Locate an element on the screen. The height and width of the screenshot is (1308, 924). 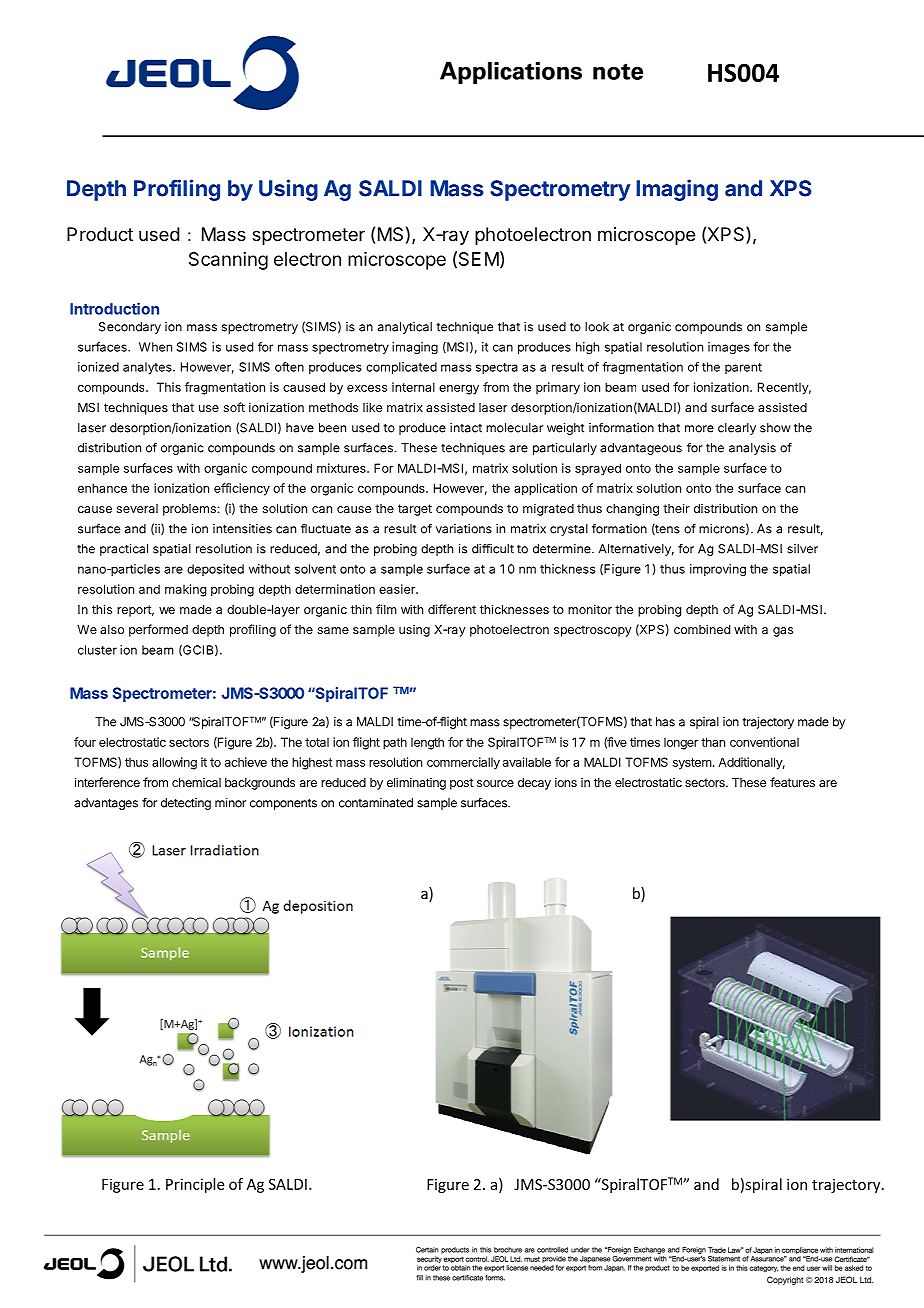
images is located at coordinates (729, 348).
